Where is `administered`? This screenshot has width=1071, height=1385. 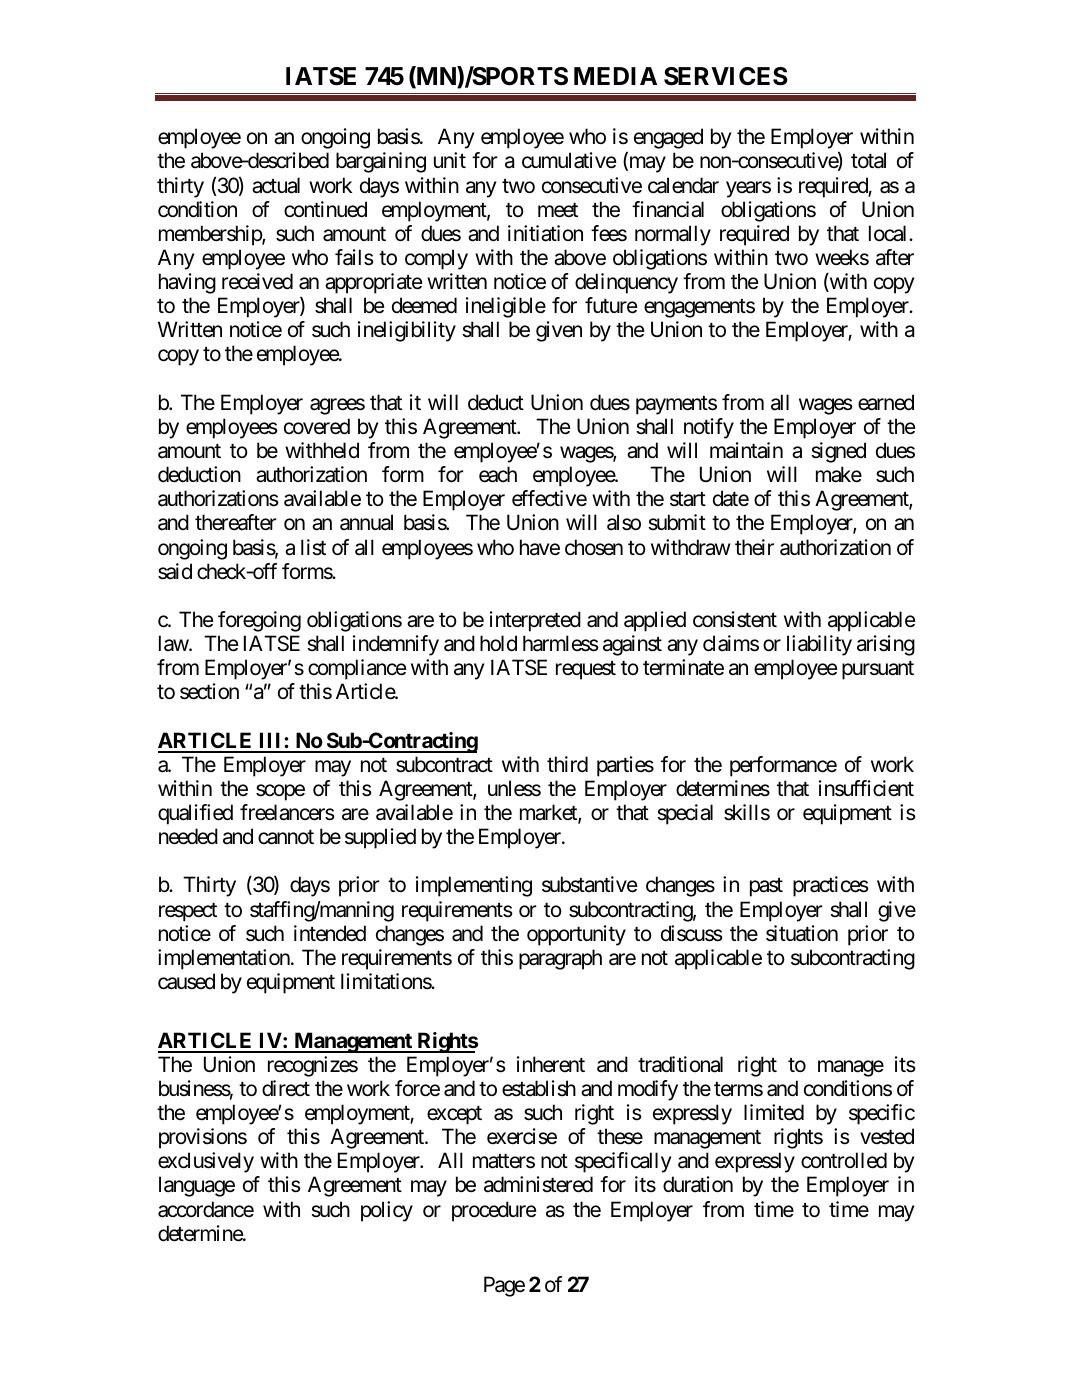 administered is located at coordinates (538, 1184).
